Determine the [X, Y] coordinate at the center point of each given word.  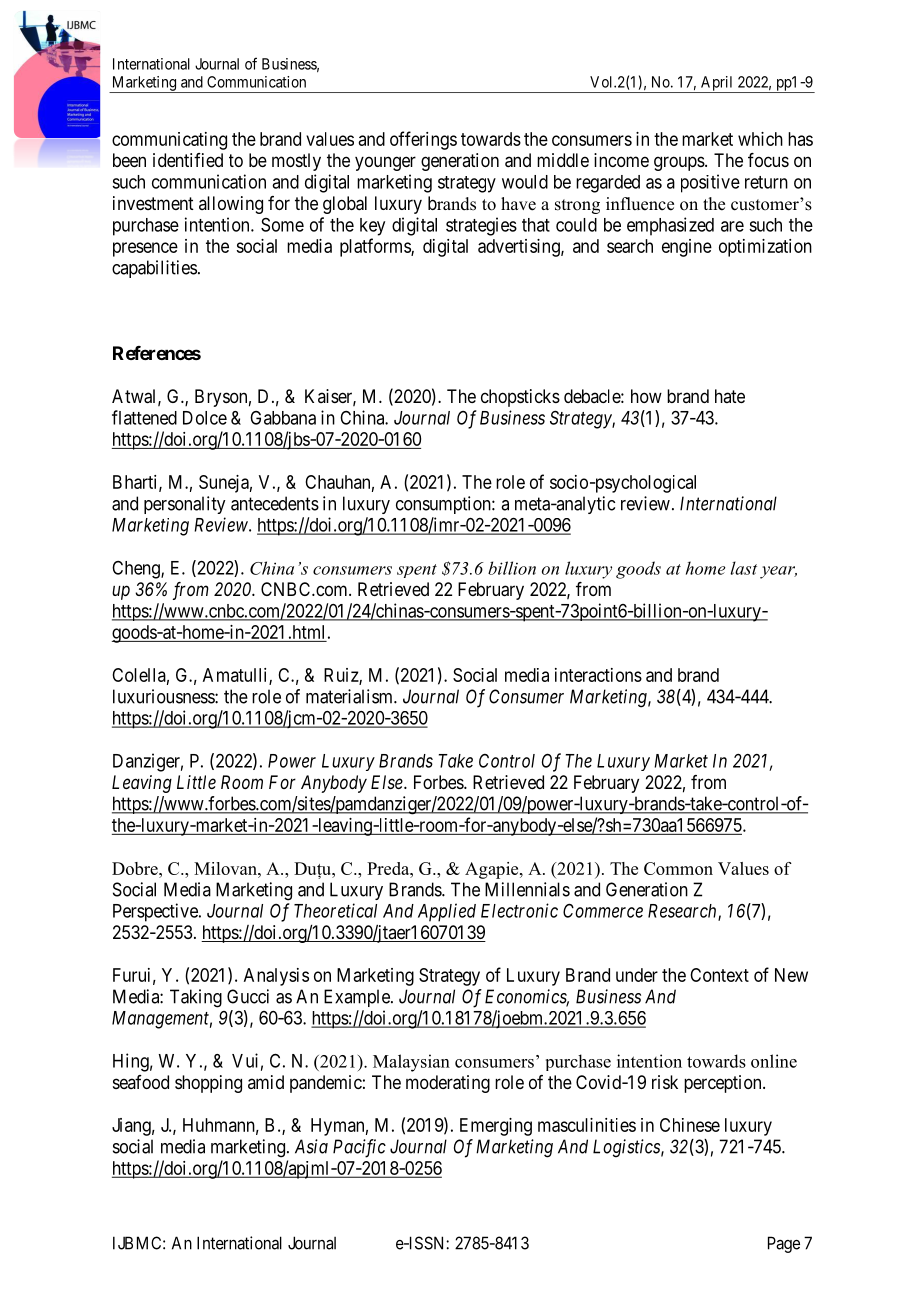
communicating [169, 141]
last [743, 568]
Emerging [496, 1127]
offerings [423, 140]
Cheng [137, 570]
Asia [311, 1146]
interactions [598, 675]
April [717, 84]
